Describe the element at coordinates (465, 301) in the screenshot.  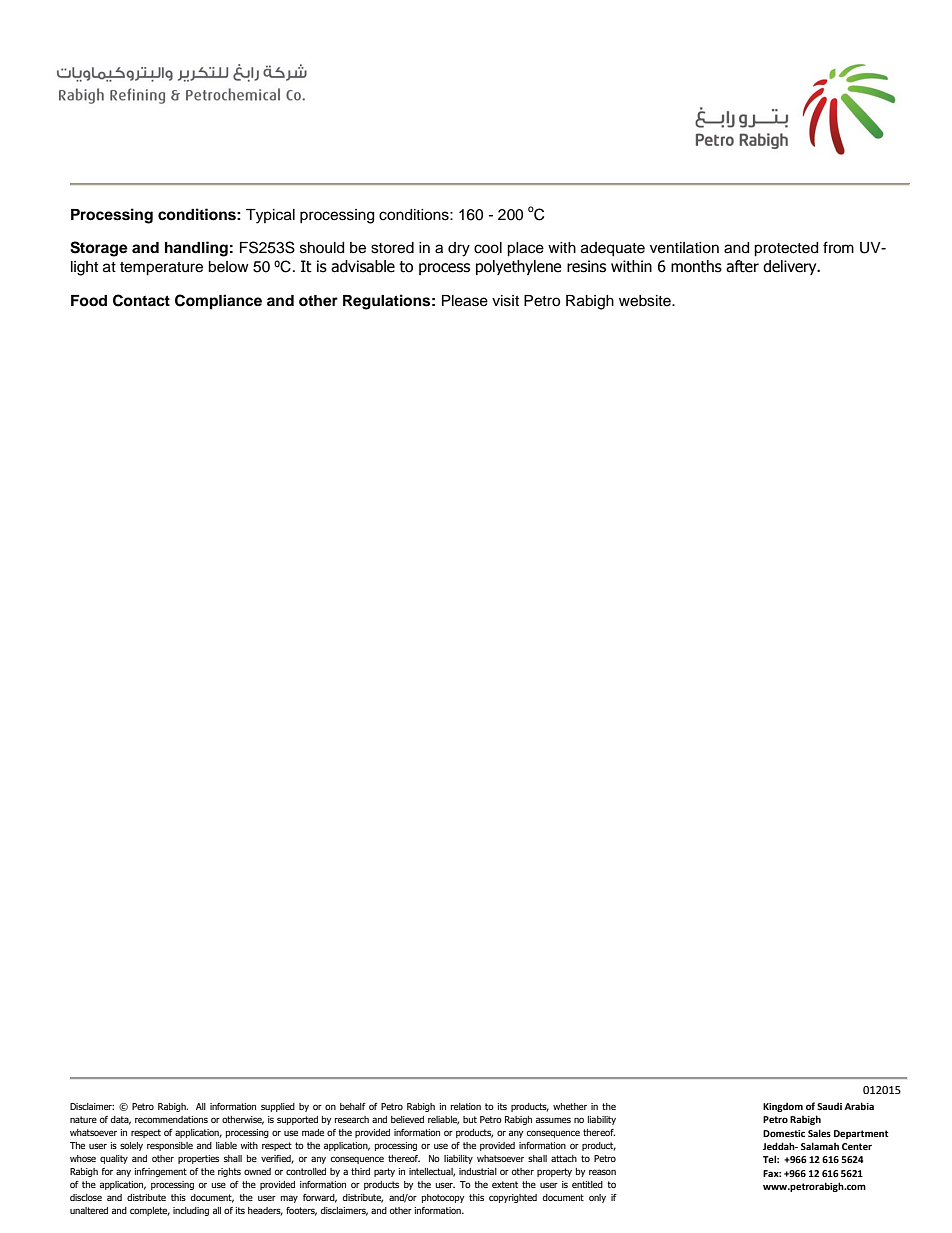
I see `Please` at that location.
